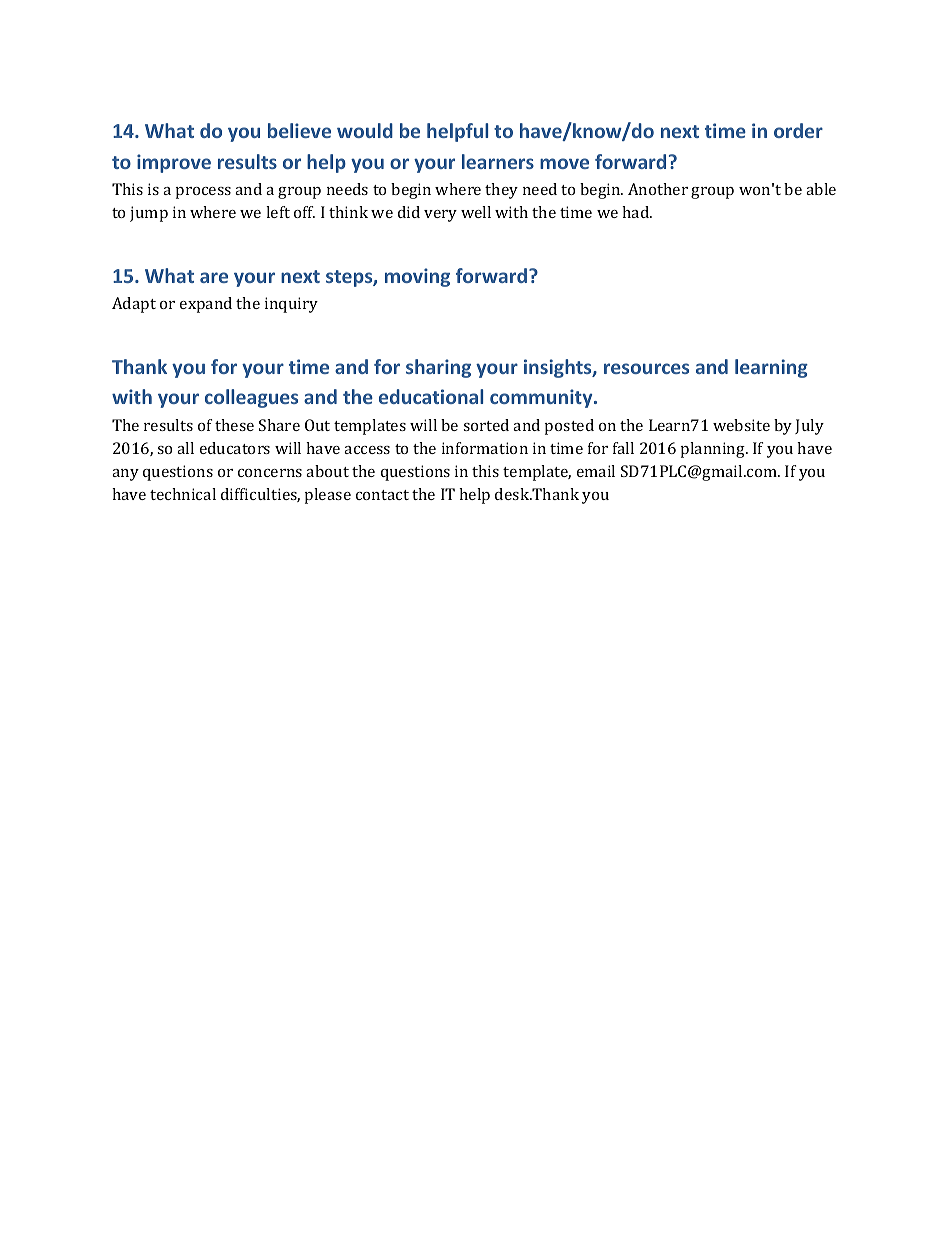 The width and height of the image is (952, 1233). What do you see at coordinates (174, 163) in the image?
I see `improve` at bounding box center [174, 163].
